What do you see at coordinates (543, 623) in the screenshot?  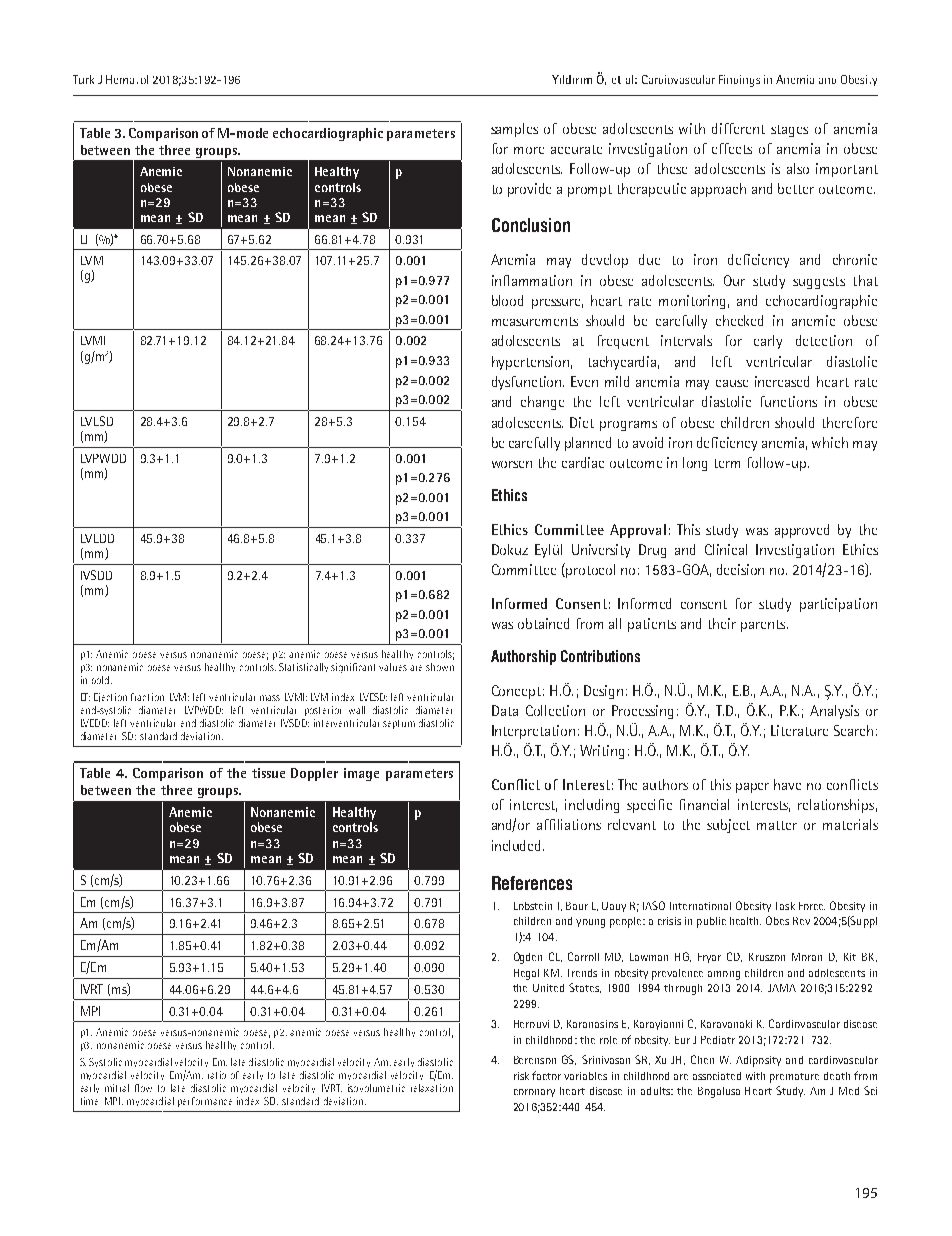 I see `obtained` at bounding box center [543, 623].
